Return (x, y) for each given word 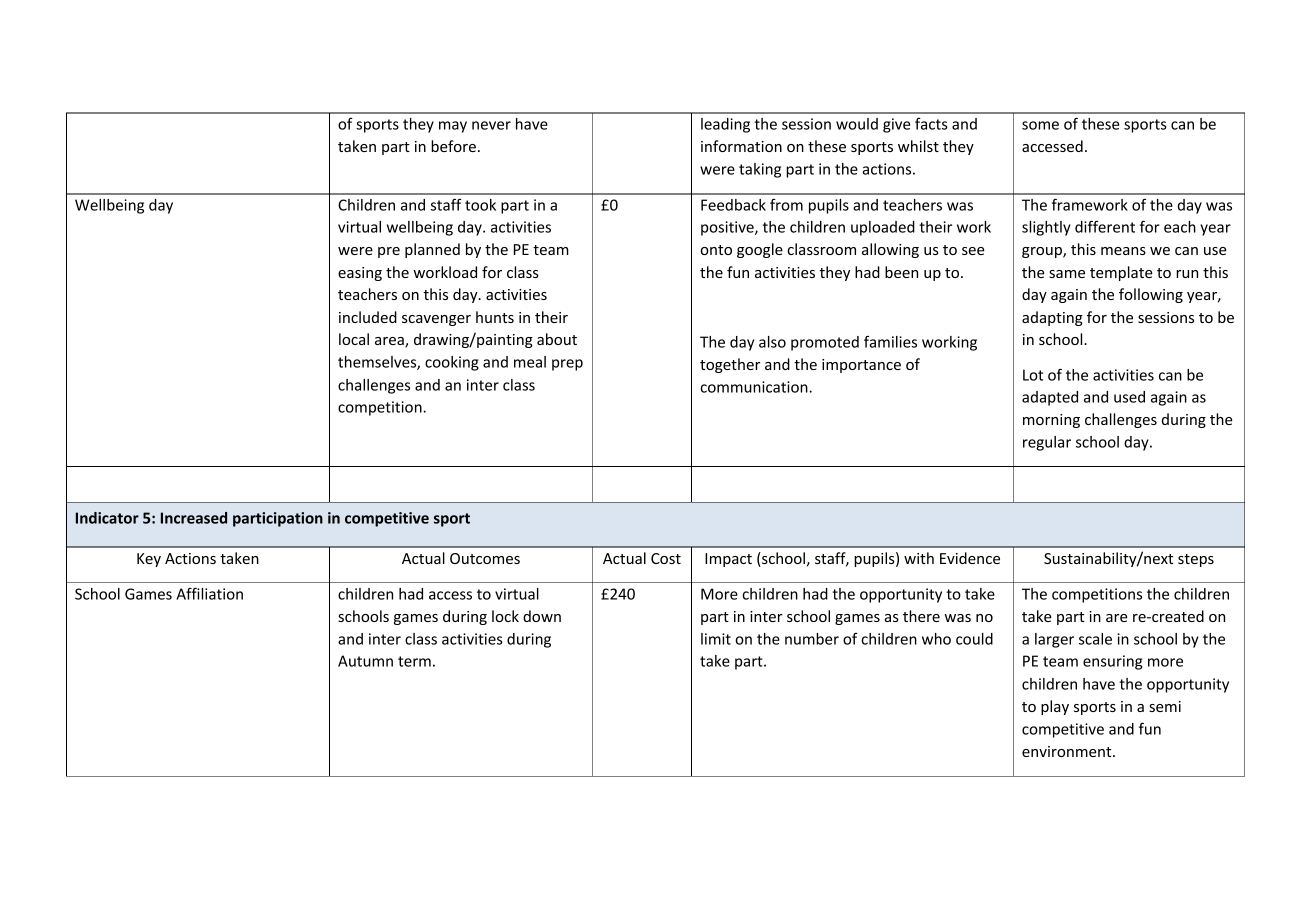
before (453, 146)
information (741, 146)
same (1067, 274)
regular (1047, 443)
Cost (666, 558)
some (1040, 125)
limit (716, 639)
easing (360, 274)
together (730, 365)
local (354, 339)
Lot (1033, 375)
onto (716, 250)
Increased (194, 518)
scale (1095, 639)
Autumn (365, 661)
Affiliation (209, 593)
